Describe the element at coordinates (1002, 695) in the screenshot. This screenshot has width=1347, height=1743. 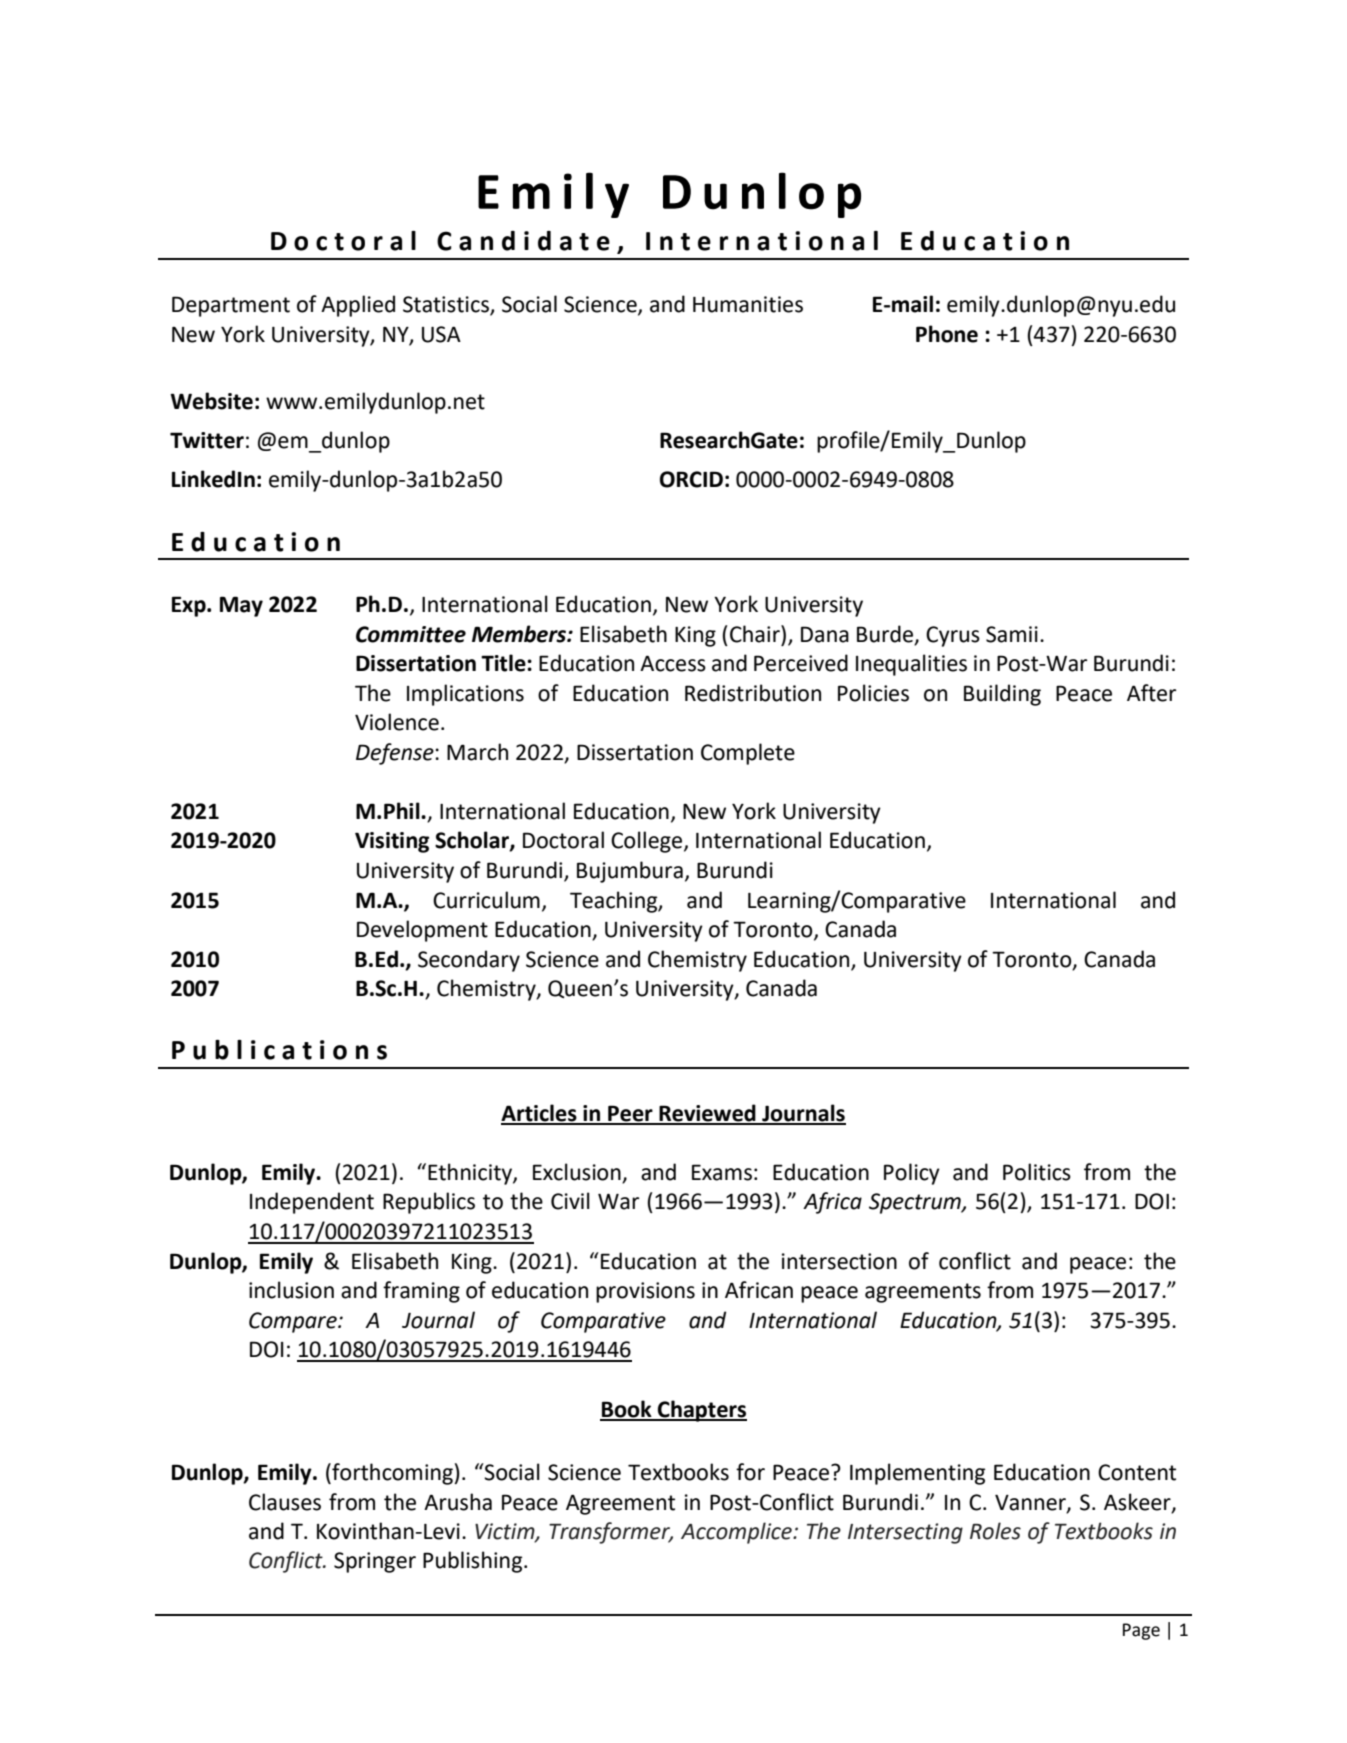
I see `Building` at that location.
